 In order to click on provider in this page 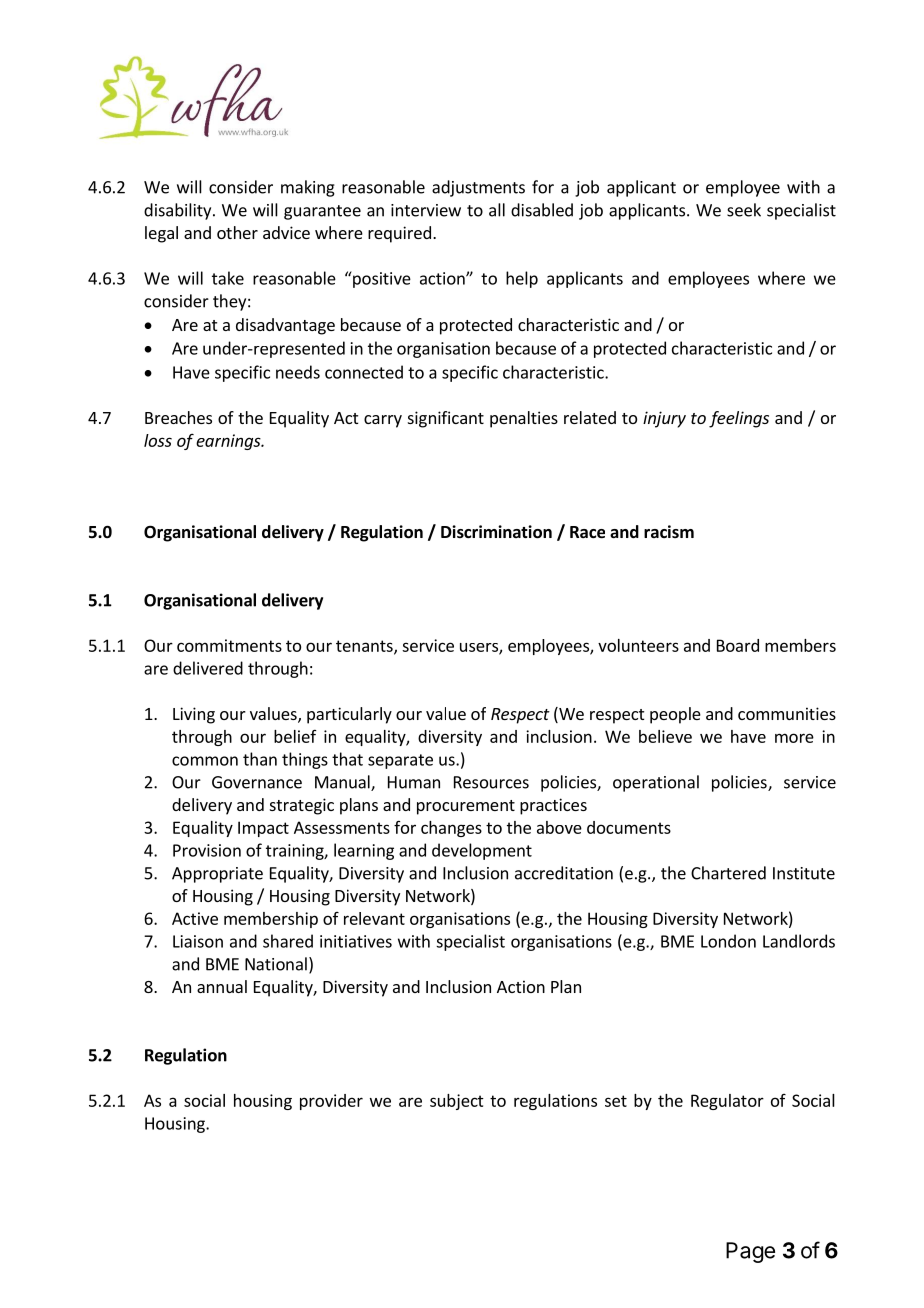, I will do `click(331, 1102)`.
